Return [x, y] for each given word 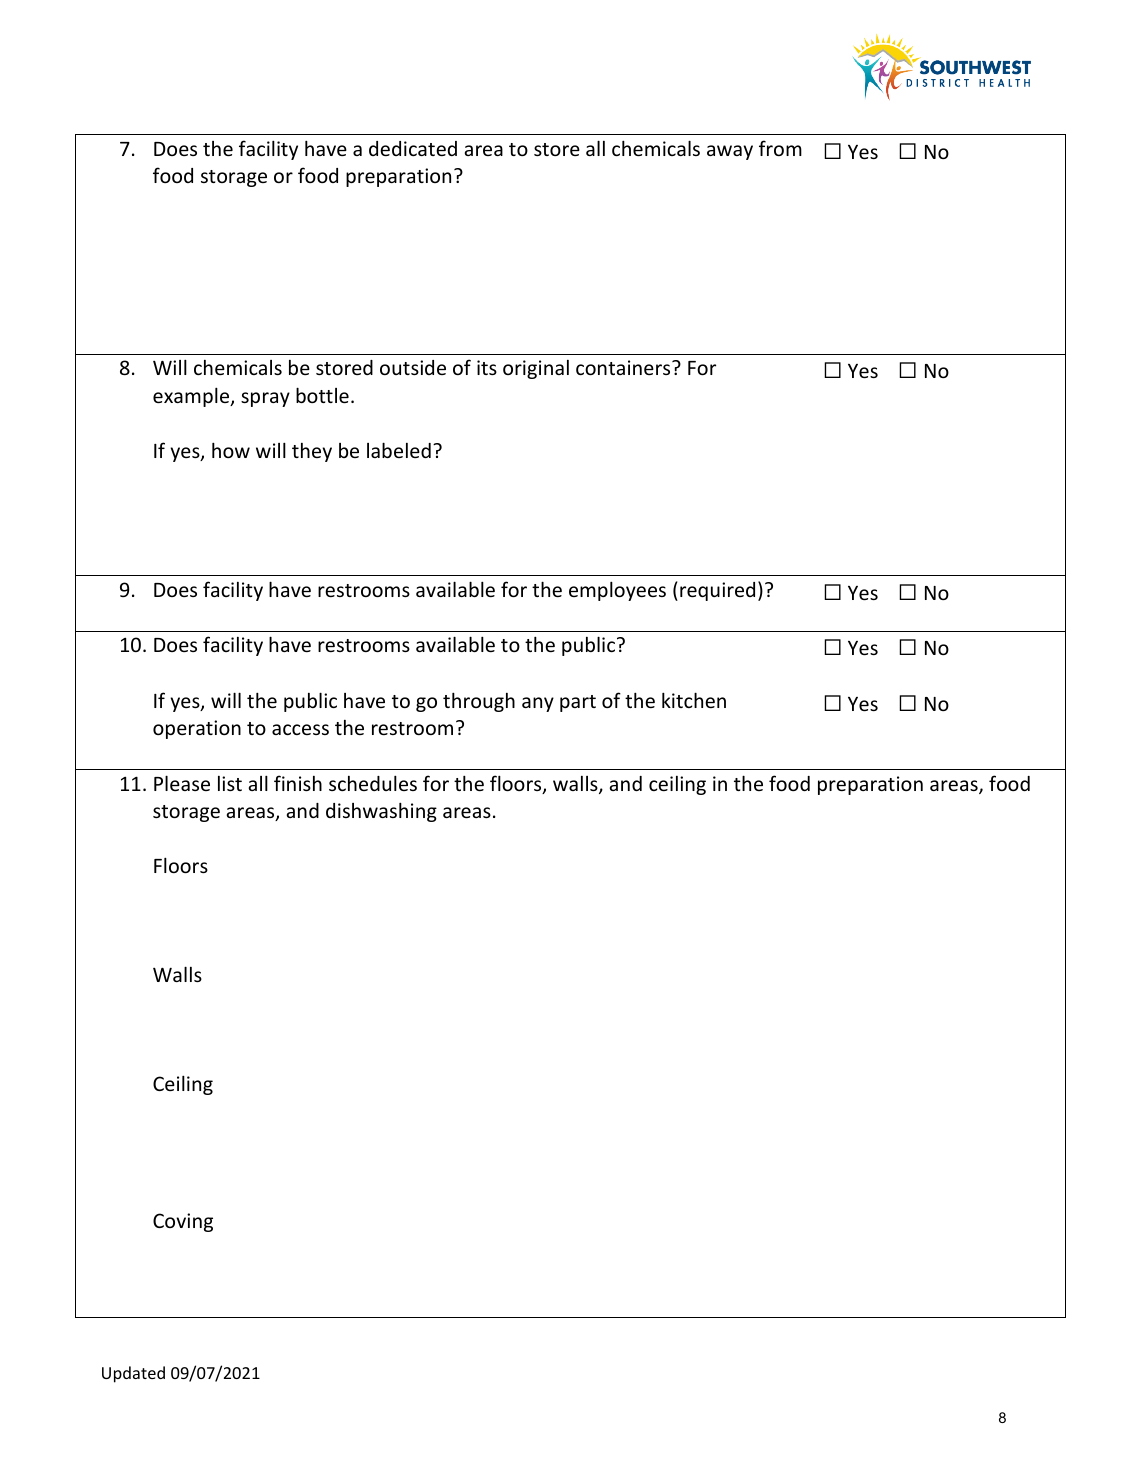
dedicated [413, 148]
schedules [373, 783]
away [730, 152]
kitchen [694, 700]
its [487, 367]
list [230, 783]
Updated [133, 1374]
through [479, 702]
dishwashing [381, 812]
